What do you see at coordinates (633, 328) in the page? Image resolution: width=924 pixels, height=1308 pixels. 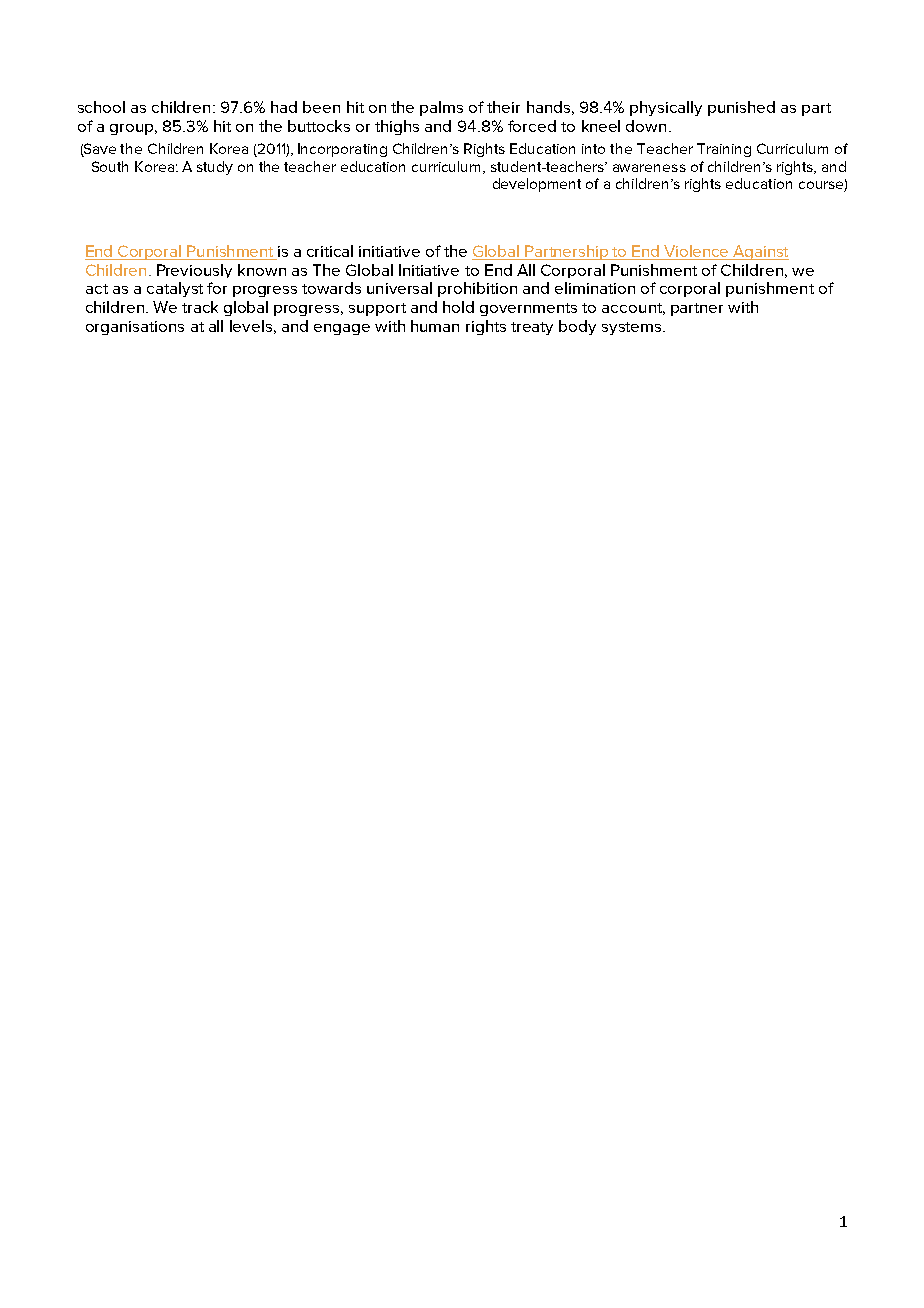 I see `systems` at bounding box center [633, 328].
